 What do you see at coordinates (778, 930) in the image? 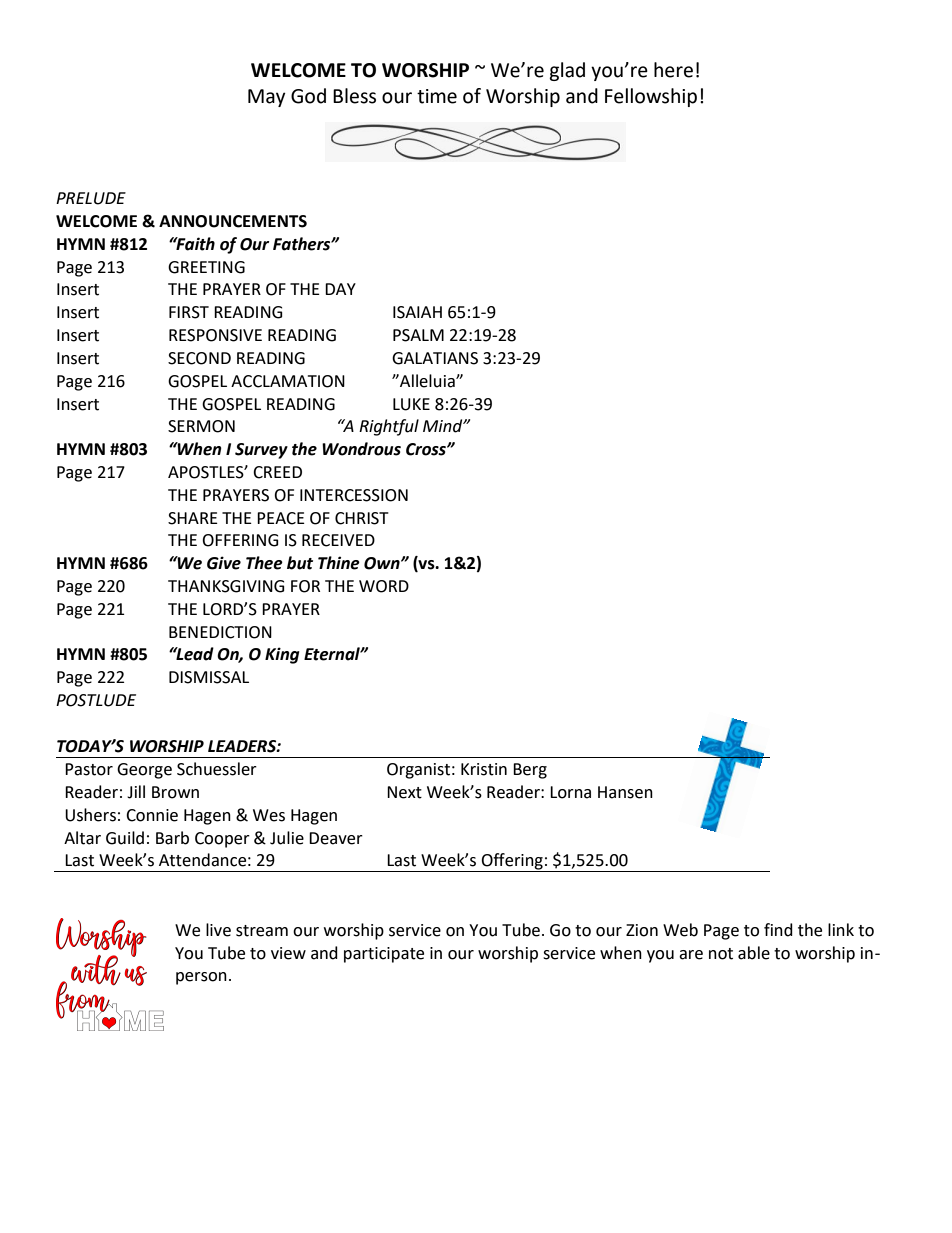
I see `find` at bounding box center [778, 930].
